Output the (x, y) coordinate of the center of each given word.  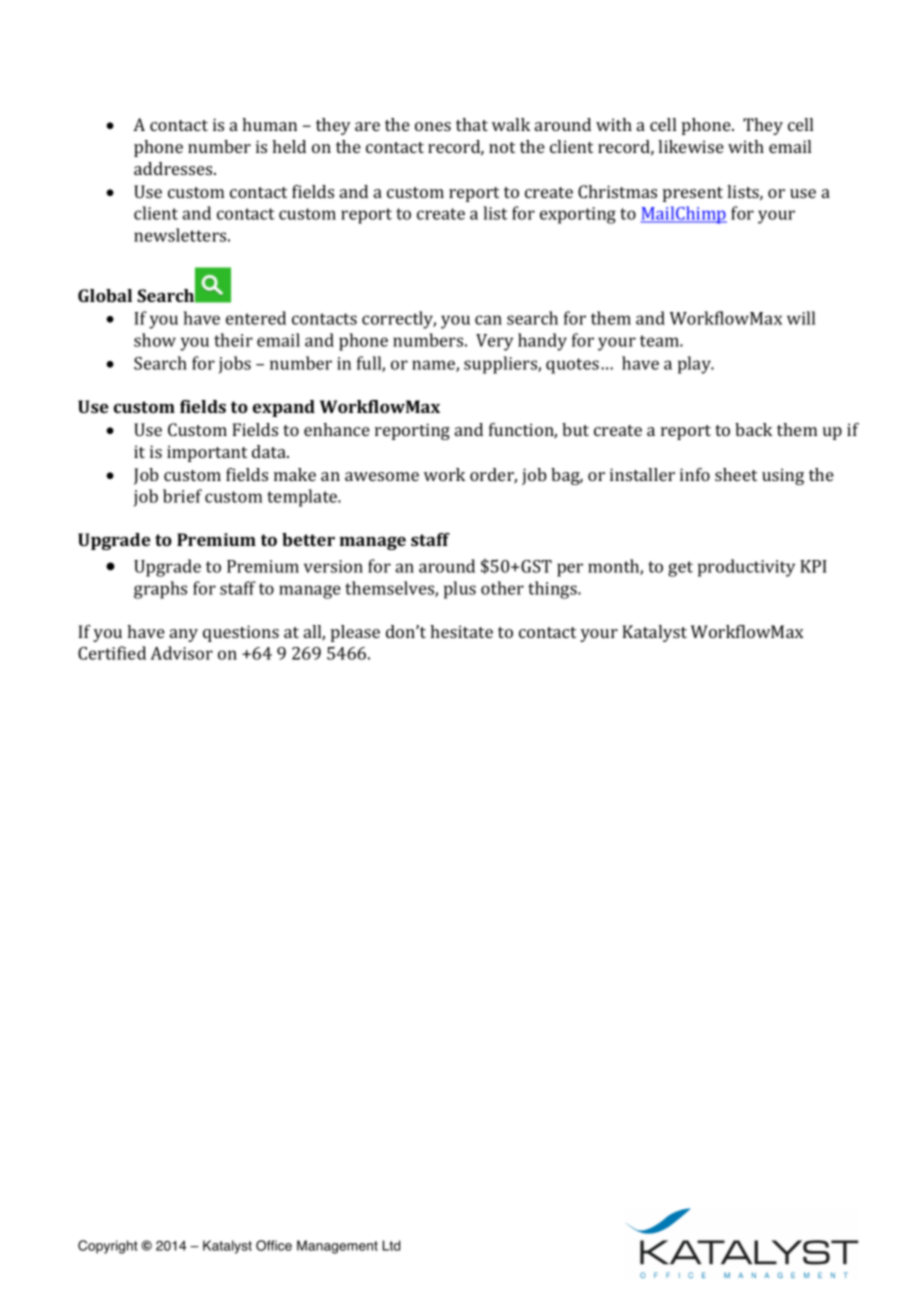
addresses (174, 168)
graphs (160, 590)
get (680, 569)
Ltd (391, 1245)
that (472, 124)
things (553, 590)
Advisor (181, 653)
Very (494, 342)
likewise (691, 146)
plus (460, 590)
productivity (746, 568)
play (695, 365)
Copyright (107, 1247)
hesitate (461, 631)
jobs (235, 365)
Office (274, 1245)
